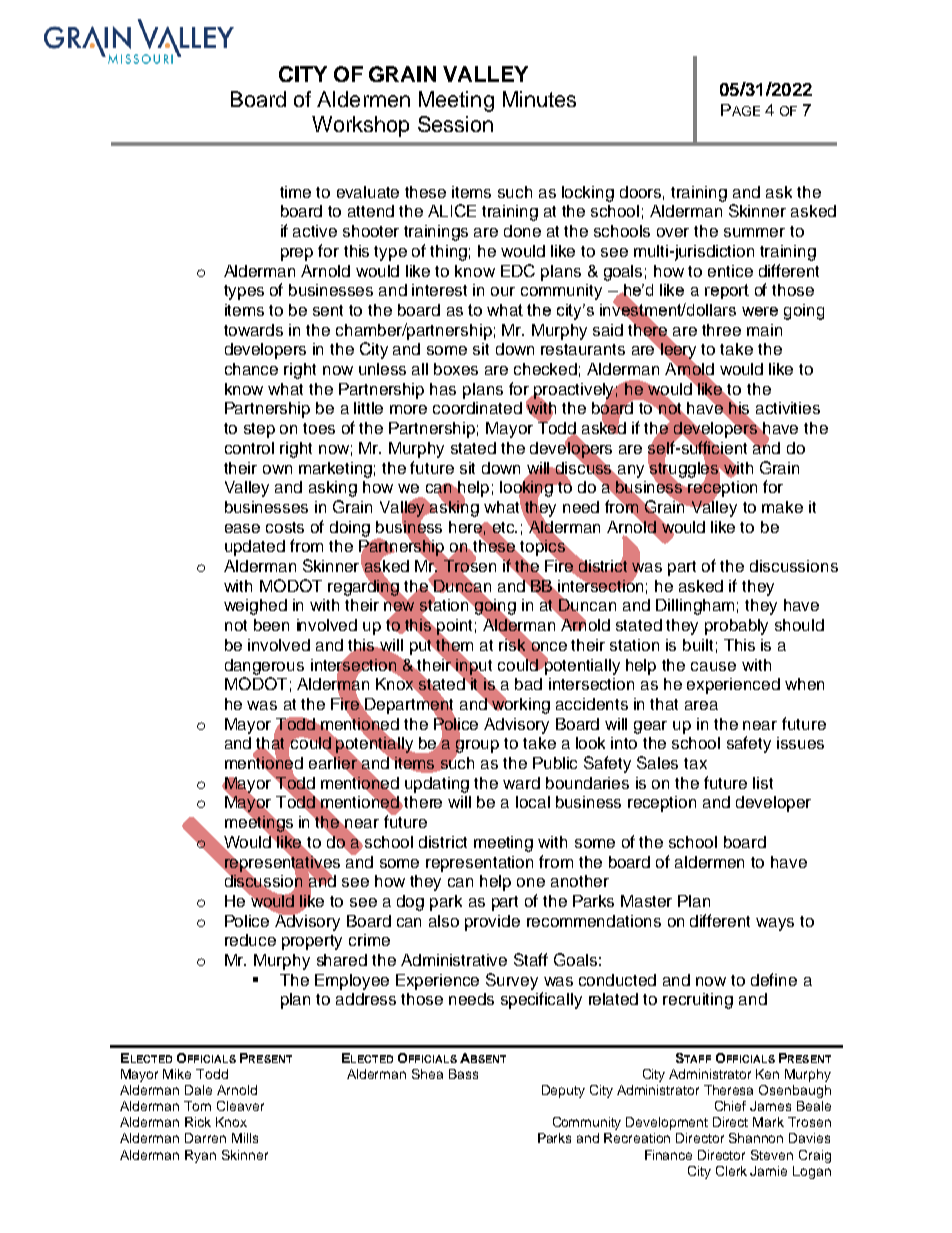  Describe the element at coordinates (463, 1074) in the page. I see `Bass` at that location.
